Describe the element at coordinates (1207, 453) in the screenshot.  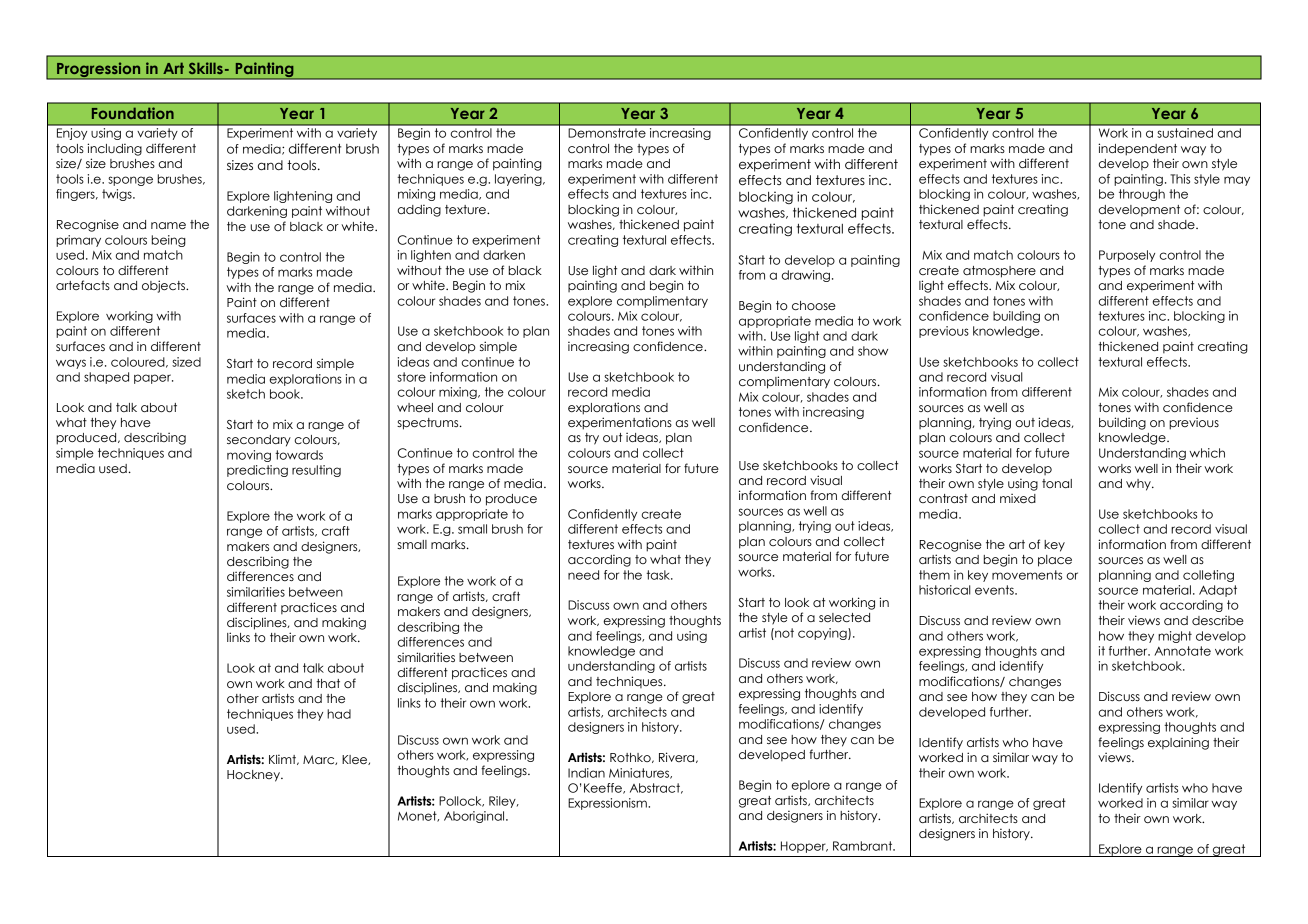
I see `which` at that location.
